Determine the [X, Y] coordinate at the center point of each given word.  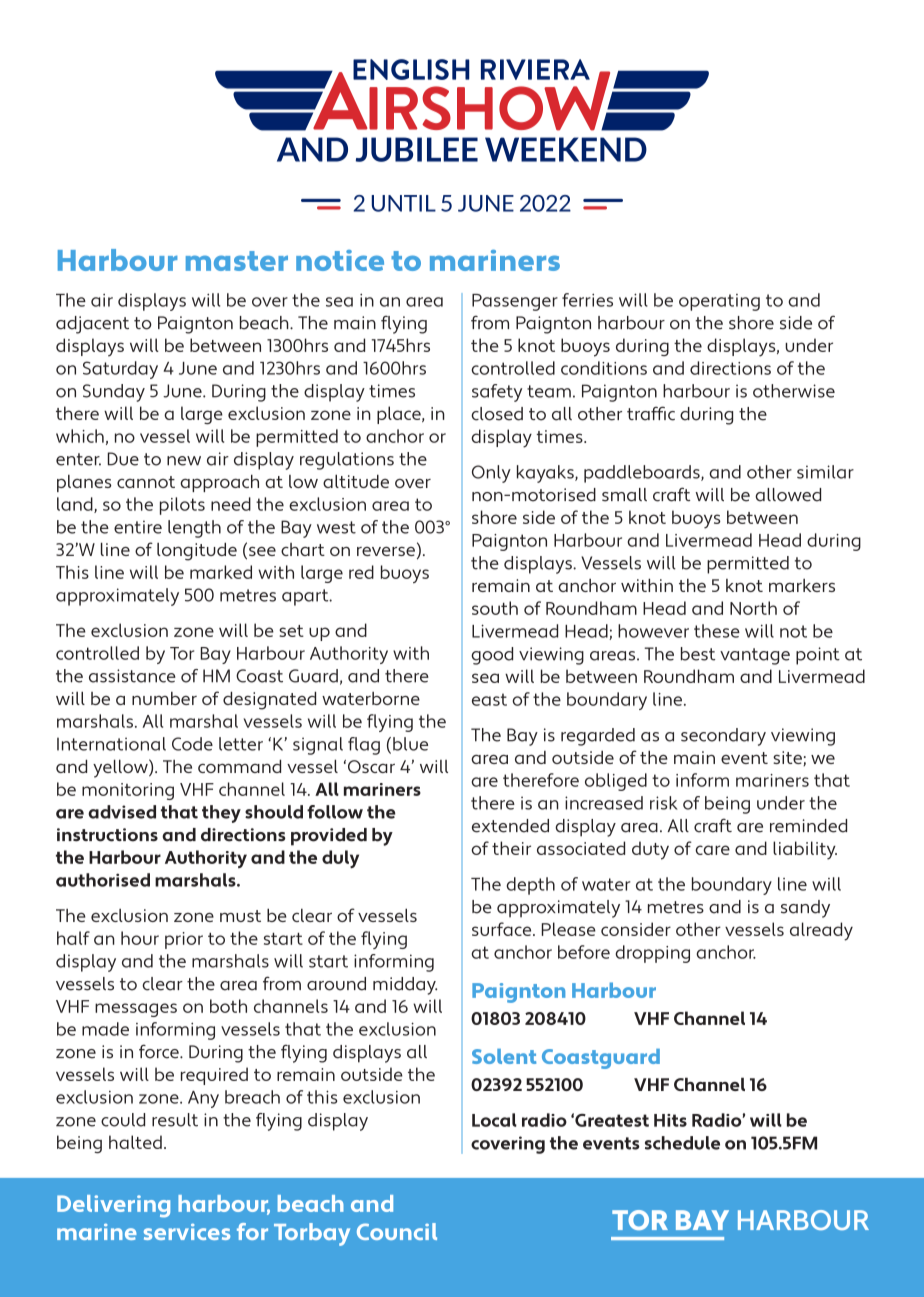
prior [184, 940]
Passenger [515, 302]
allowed [788, 495]
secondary [723, 737]
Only [491, 474]
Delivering [113, 1206]
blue [410, 744]
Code [192, 744]
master [237, 261]
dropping [652, 954]
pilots [182, 506]
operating [719, 302]
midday [405, 986]
